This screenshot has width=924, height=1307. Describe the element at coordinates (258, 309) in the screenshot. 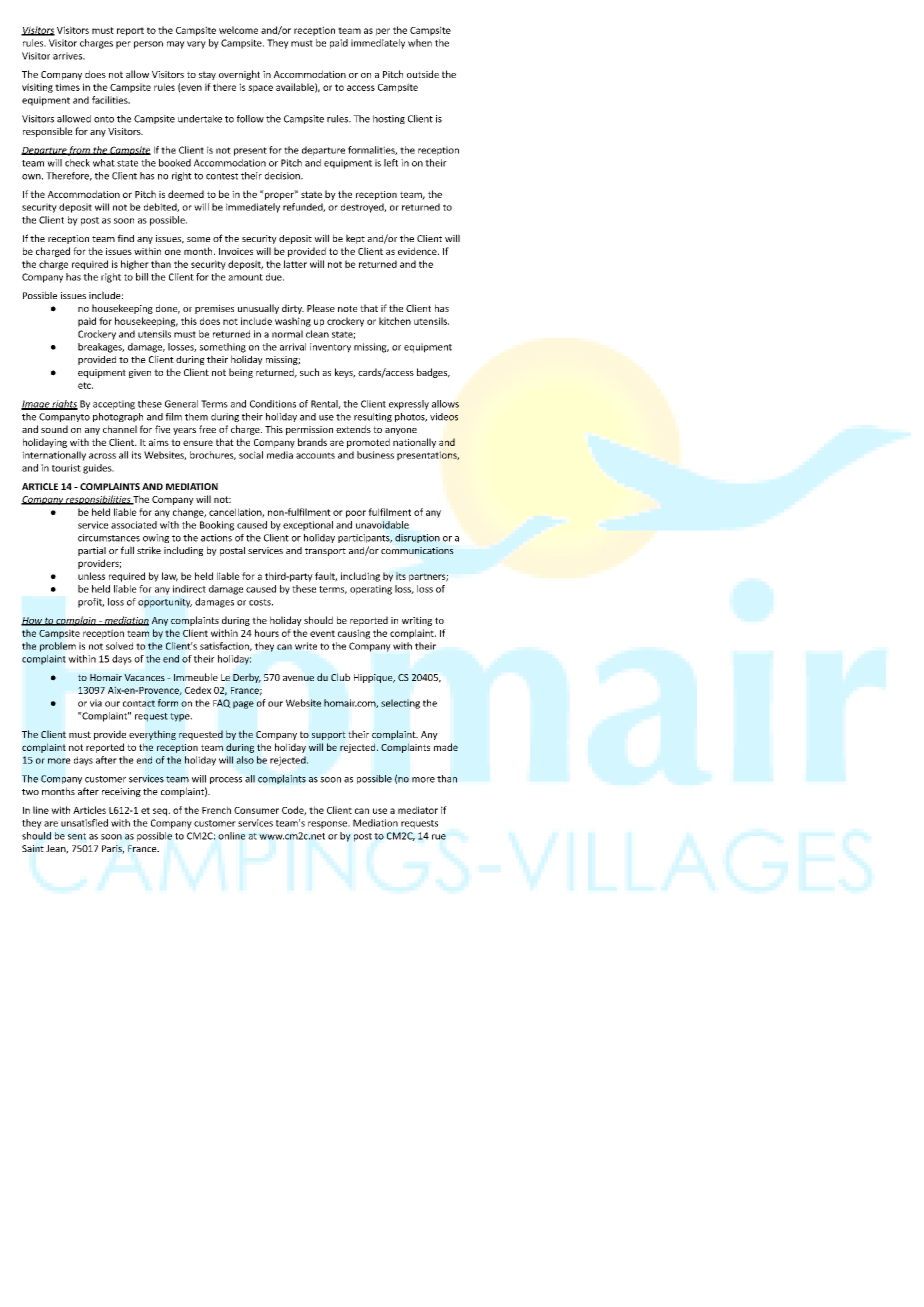

I see `unusually` at that location.
